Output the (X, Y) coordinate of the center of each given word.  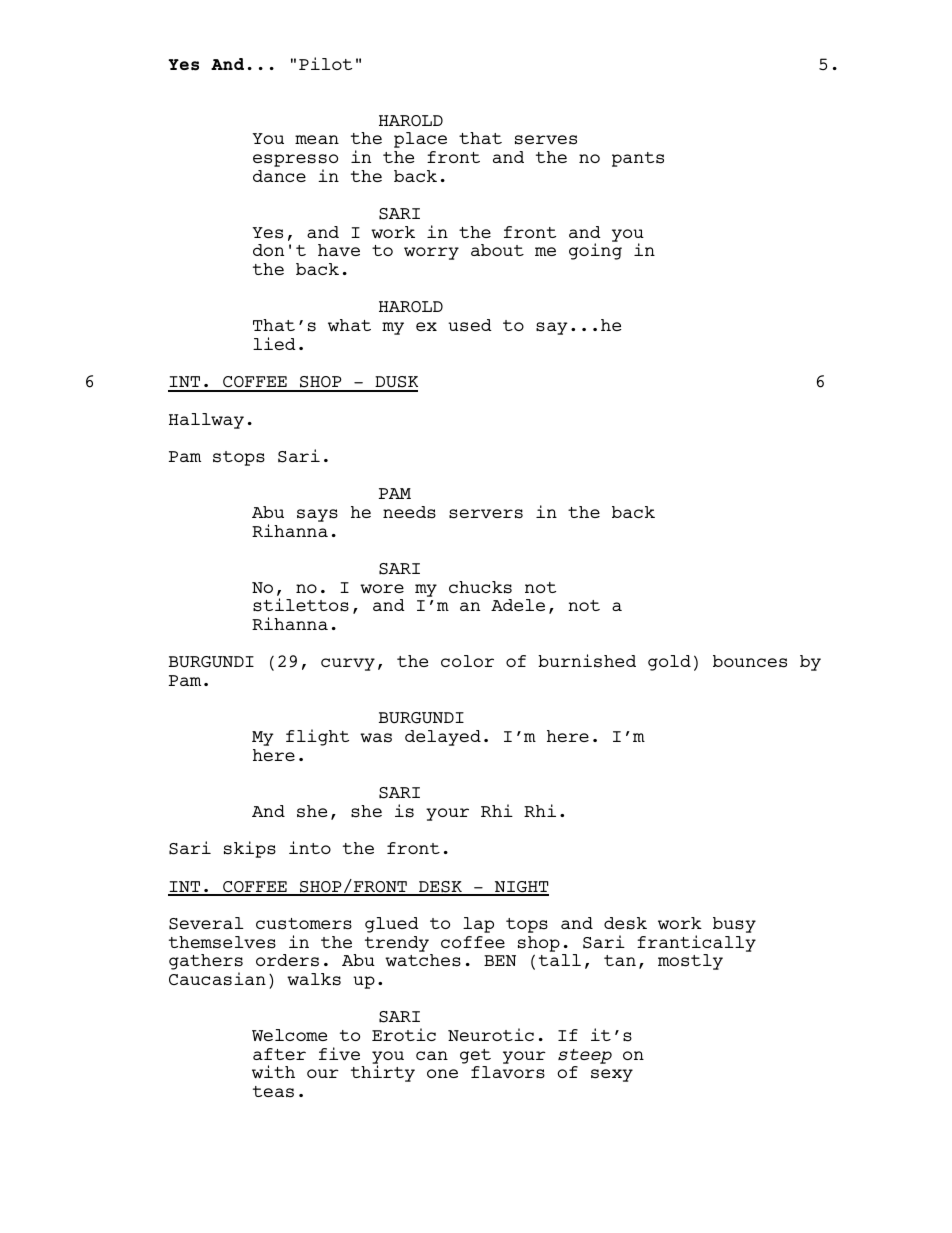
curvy (348, 664)
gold (669, 663)
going (595, 251)
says (317, 515)
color (467, 661)
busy (734, 925)
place (420, 140)
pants (638, 159)
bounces (750, 661)
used (470, 325)
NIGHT (520, 888)
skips (250, 849)
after (279, 1054)
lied (274, 343)
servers (486, 514)
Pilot (325, 63)
